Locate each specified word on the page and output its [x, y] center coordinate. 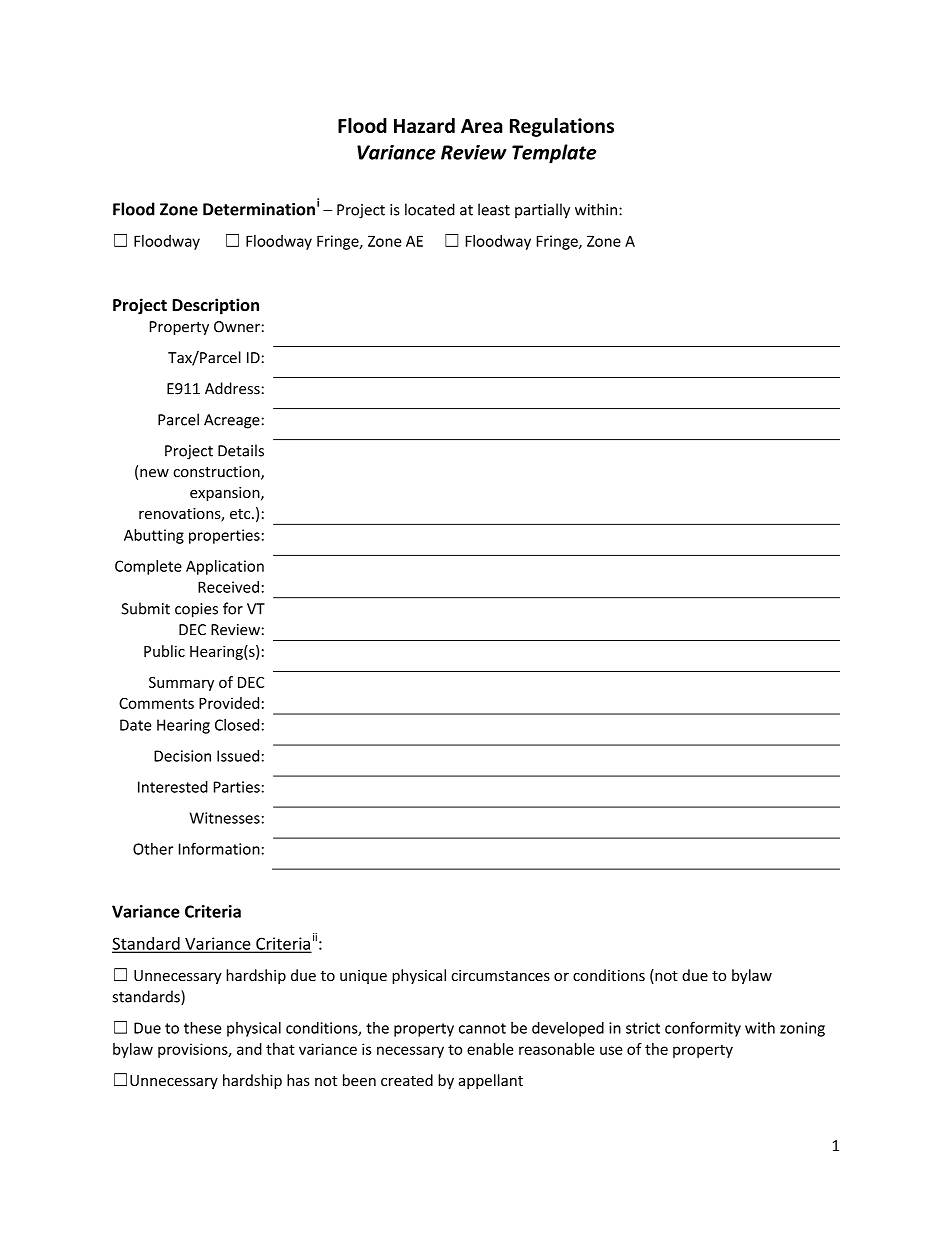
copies [196, 610]
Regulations [562, 127]
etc [241, 514]
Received [228, 587]
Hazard [424, 125]
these [202, 1028]
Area [482, 126]
